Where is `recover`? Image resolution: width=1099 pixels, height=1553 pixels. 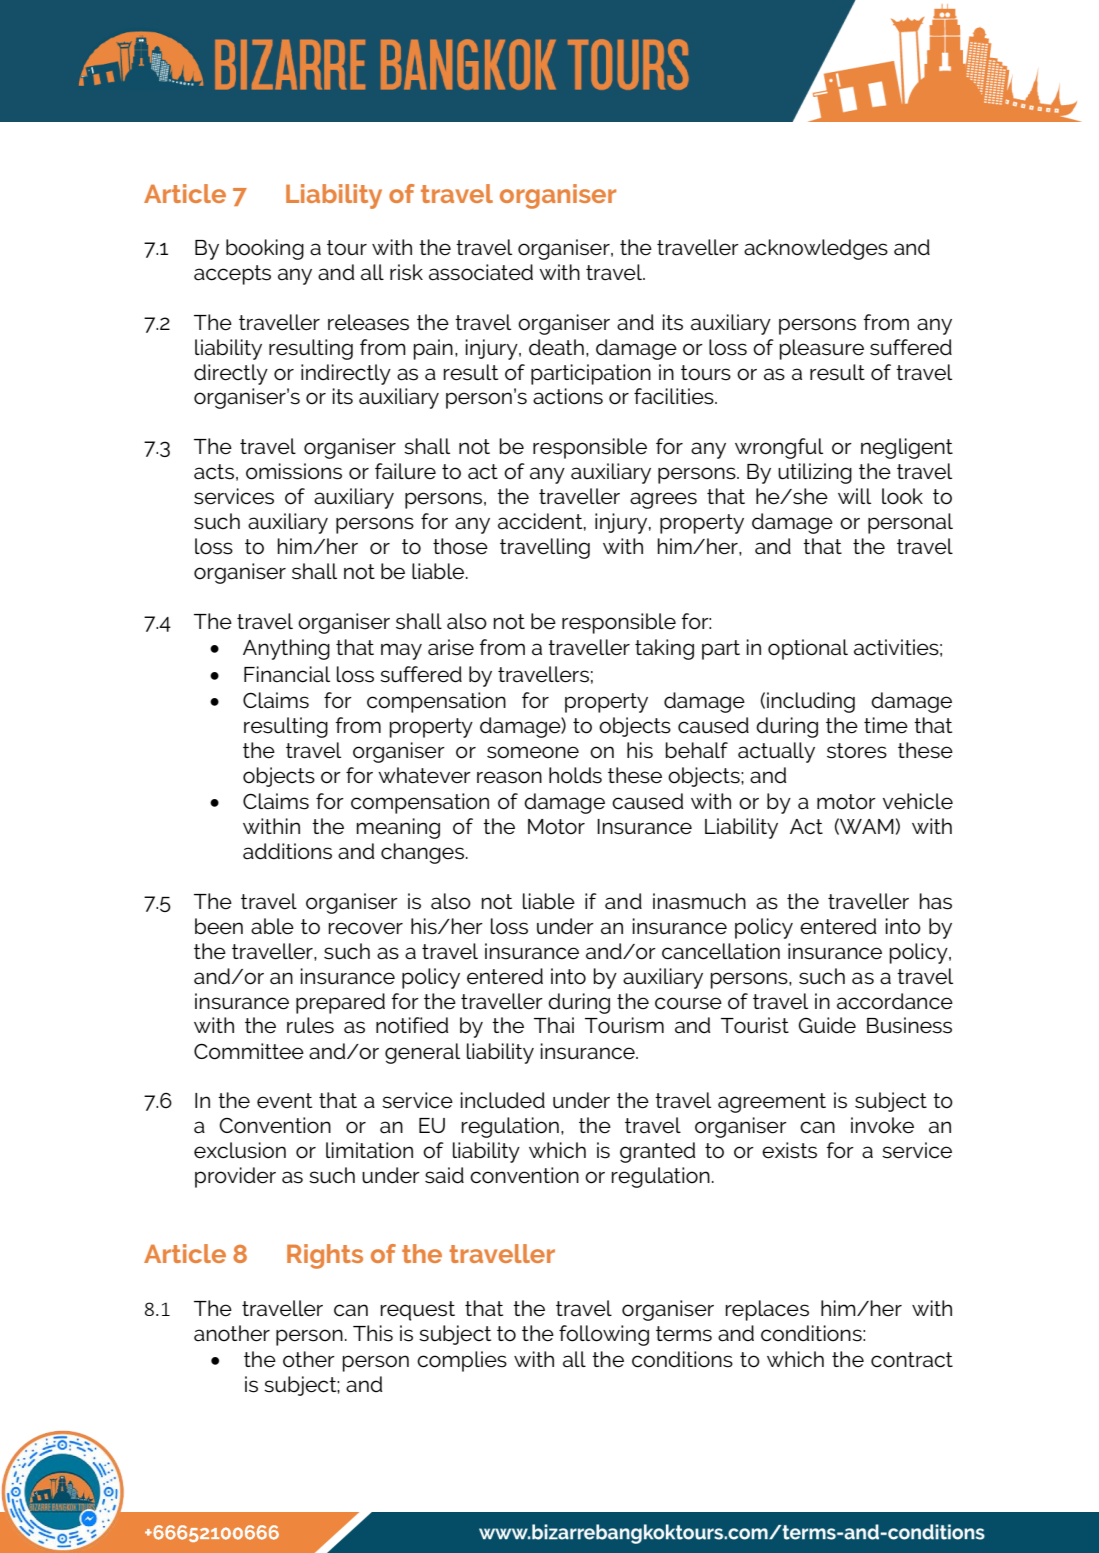 recover is located at coordinates (365, 928).
